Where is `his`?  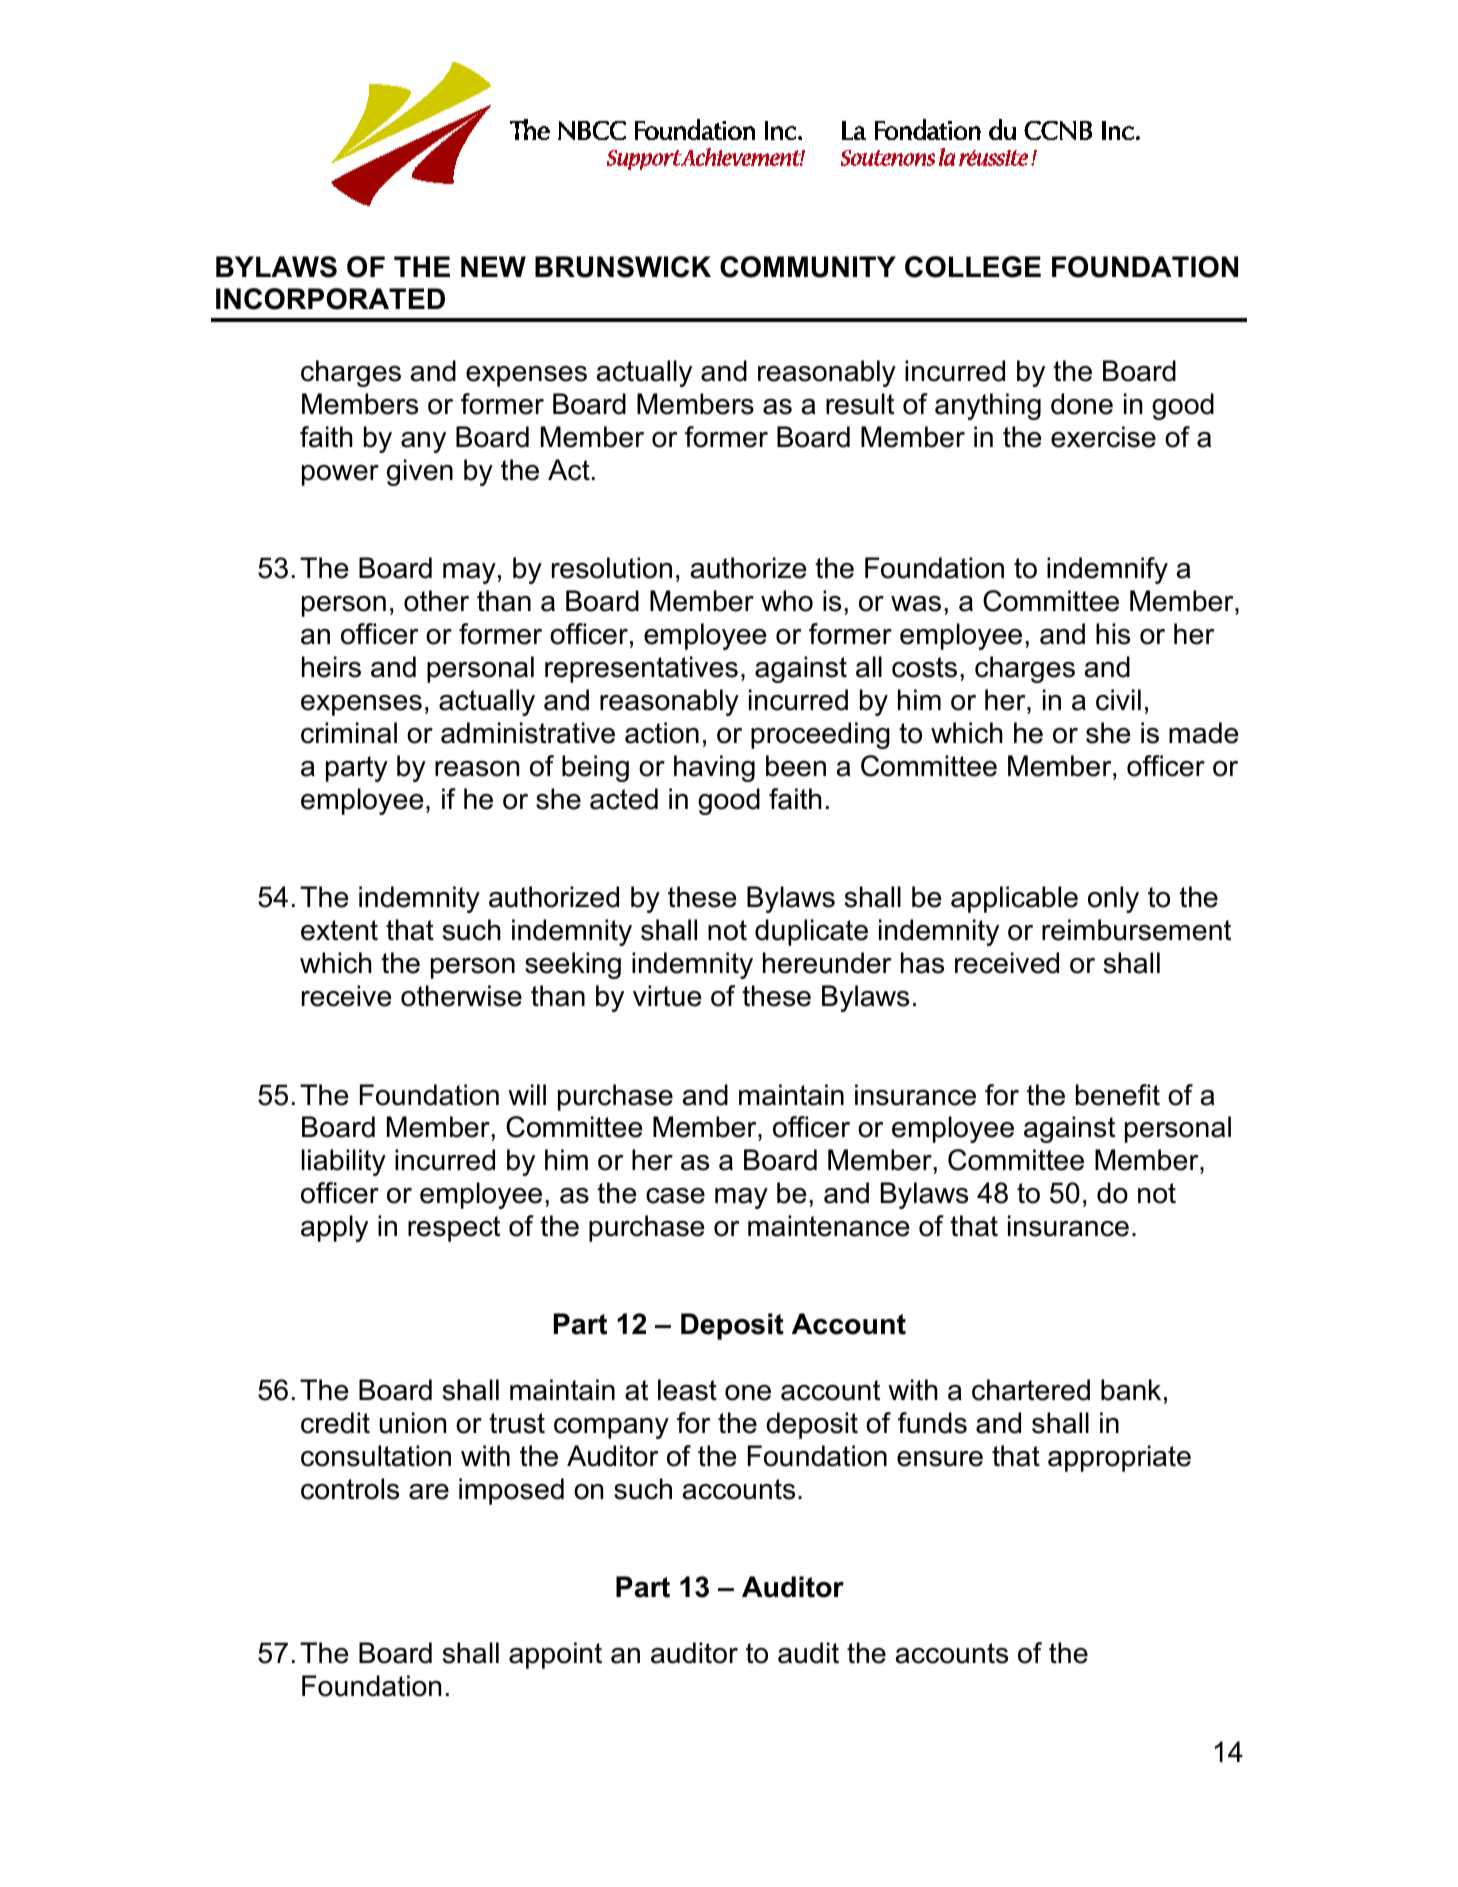 his is located at coordinates (1113, 634).
